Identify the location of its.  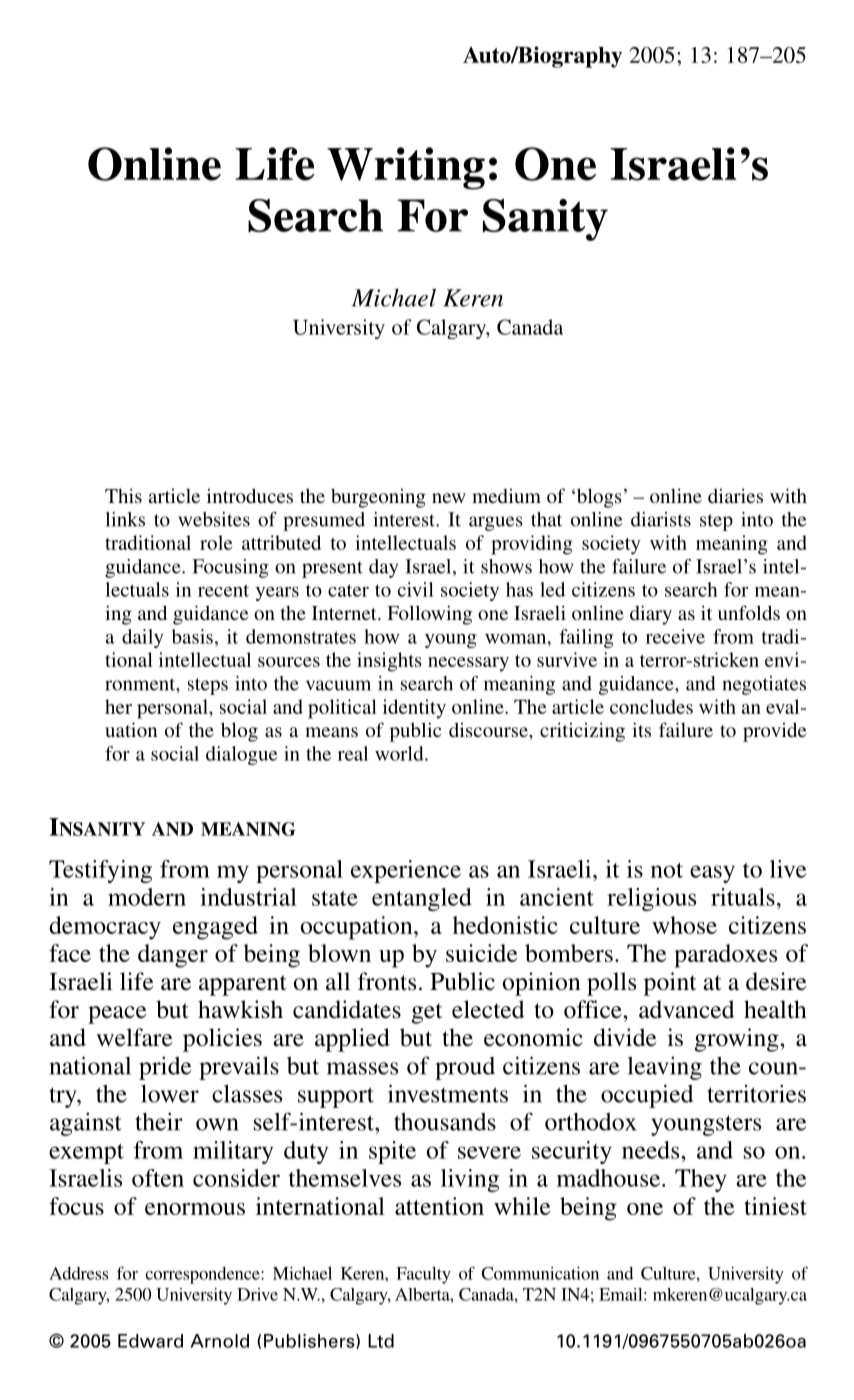
(641, 729).
